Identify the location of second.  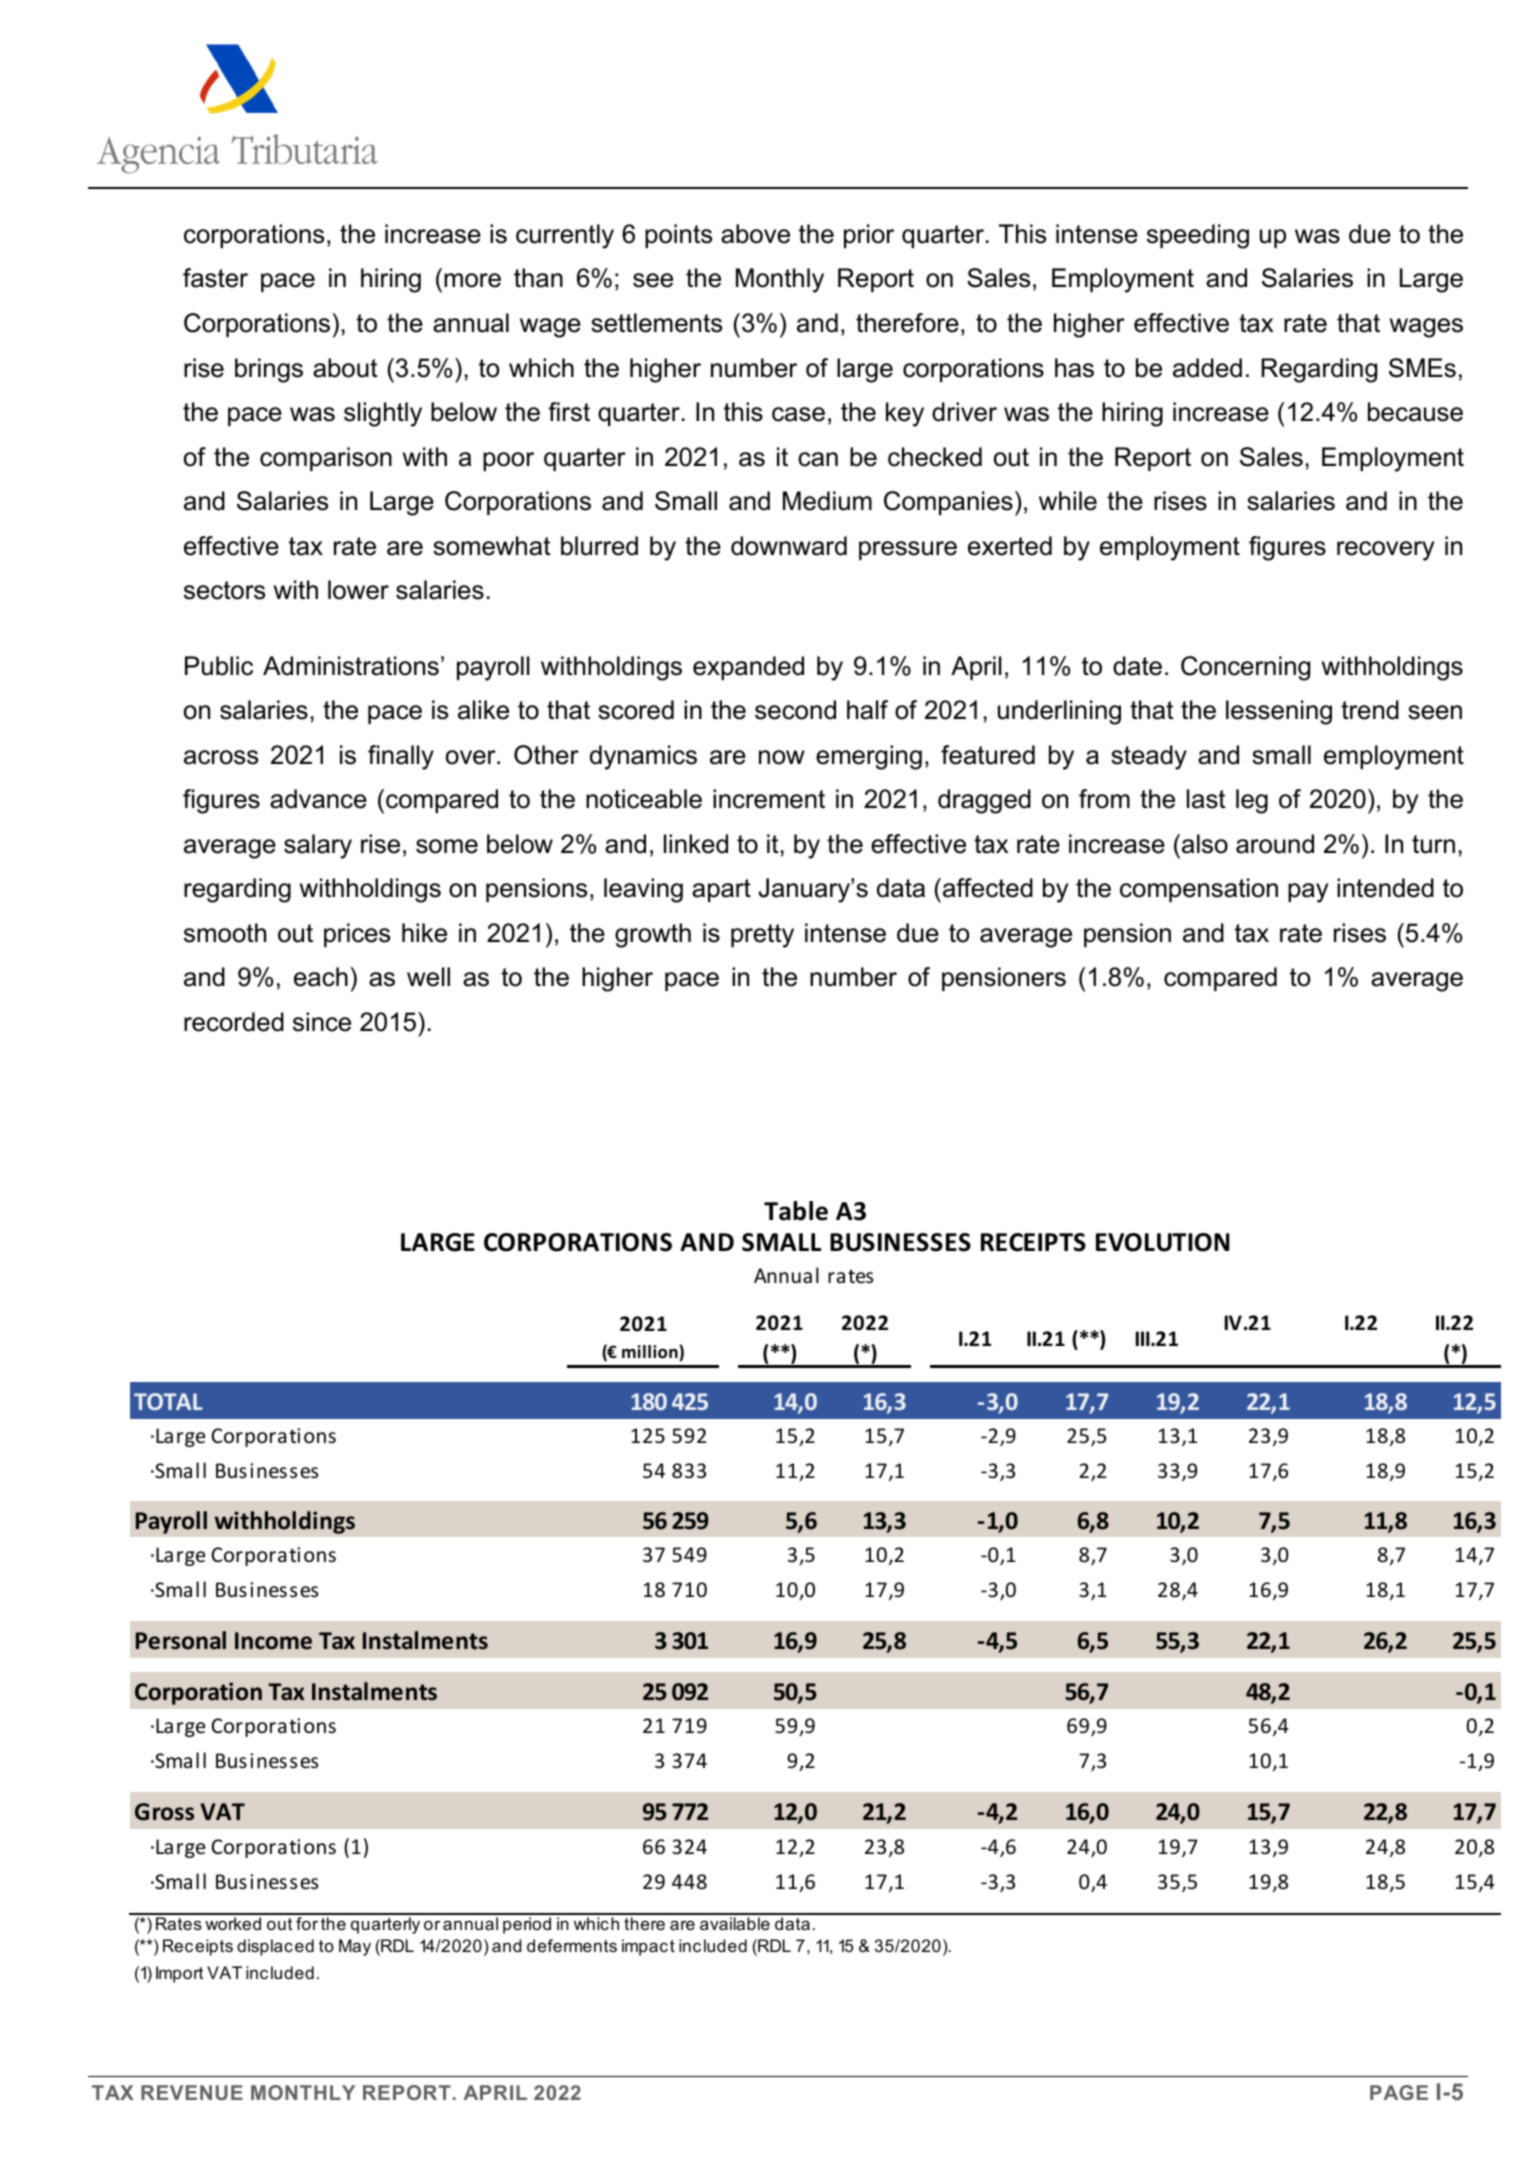
(795, 710).
